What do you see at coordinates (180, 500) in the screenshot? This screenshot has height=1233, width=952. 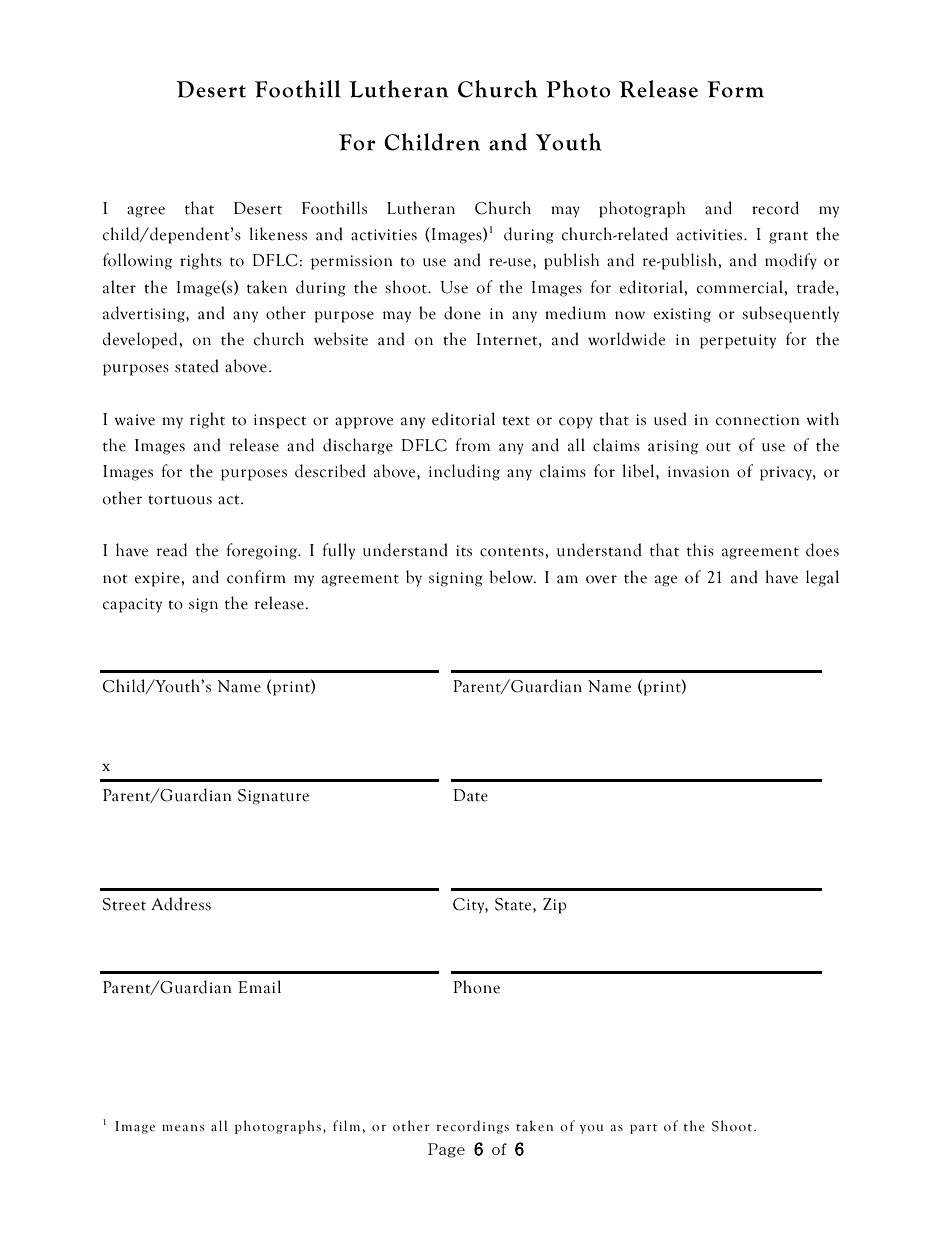 I see `tortuous` at bounding box center [180, 500].
